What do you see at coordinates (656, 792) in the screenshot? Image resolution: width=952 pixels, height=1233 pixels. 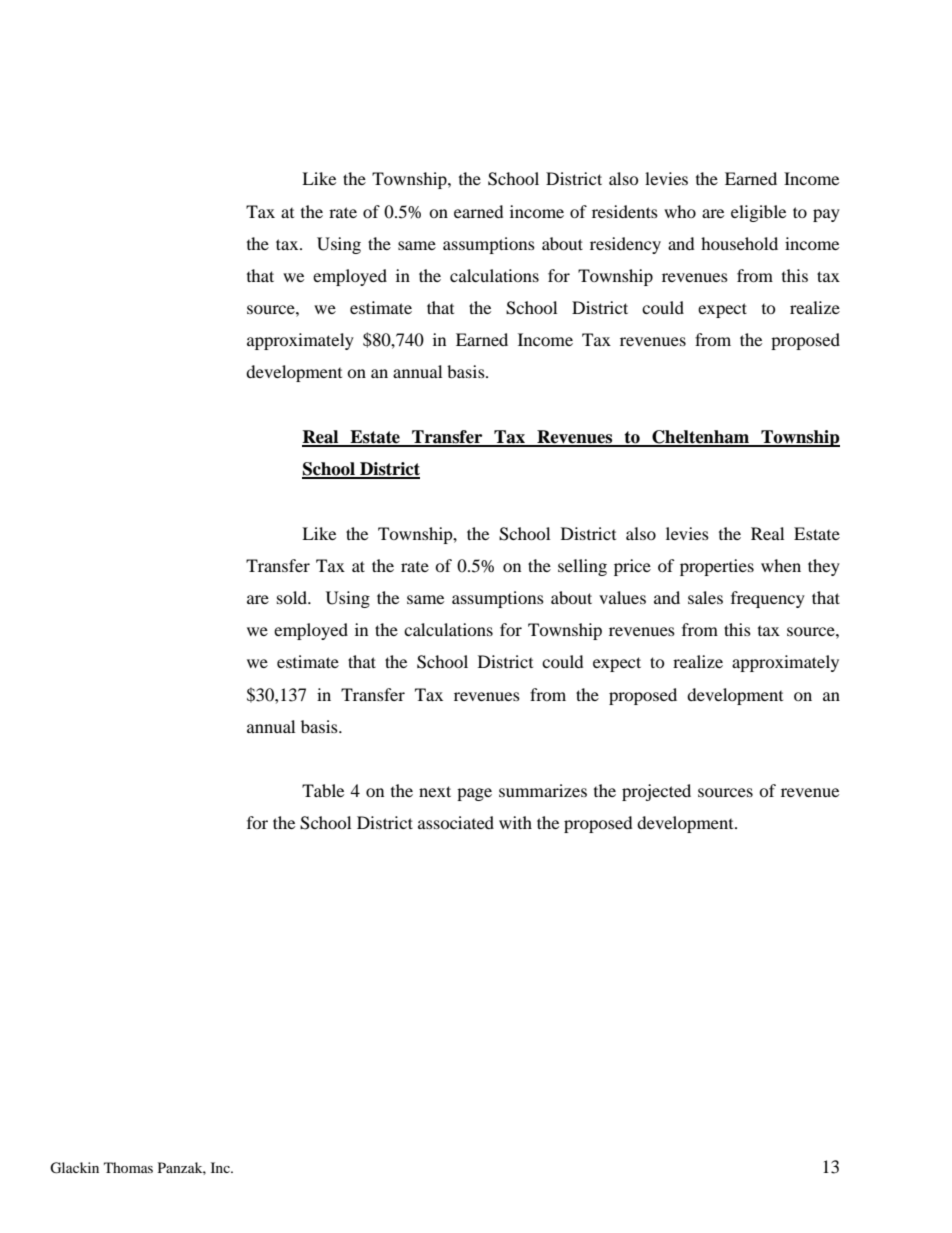 I see `projected` at bounding box center [656, 792].
